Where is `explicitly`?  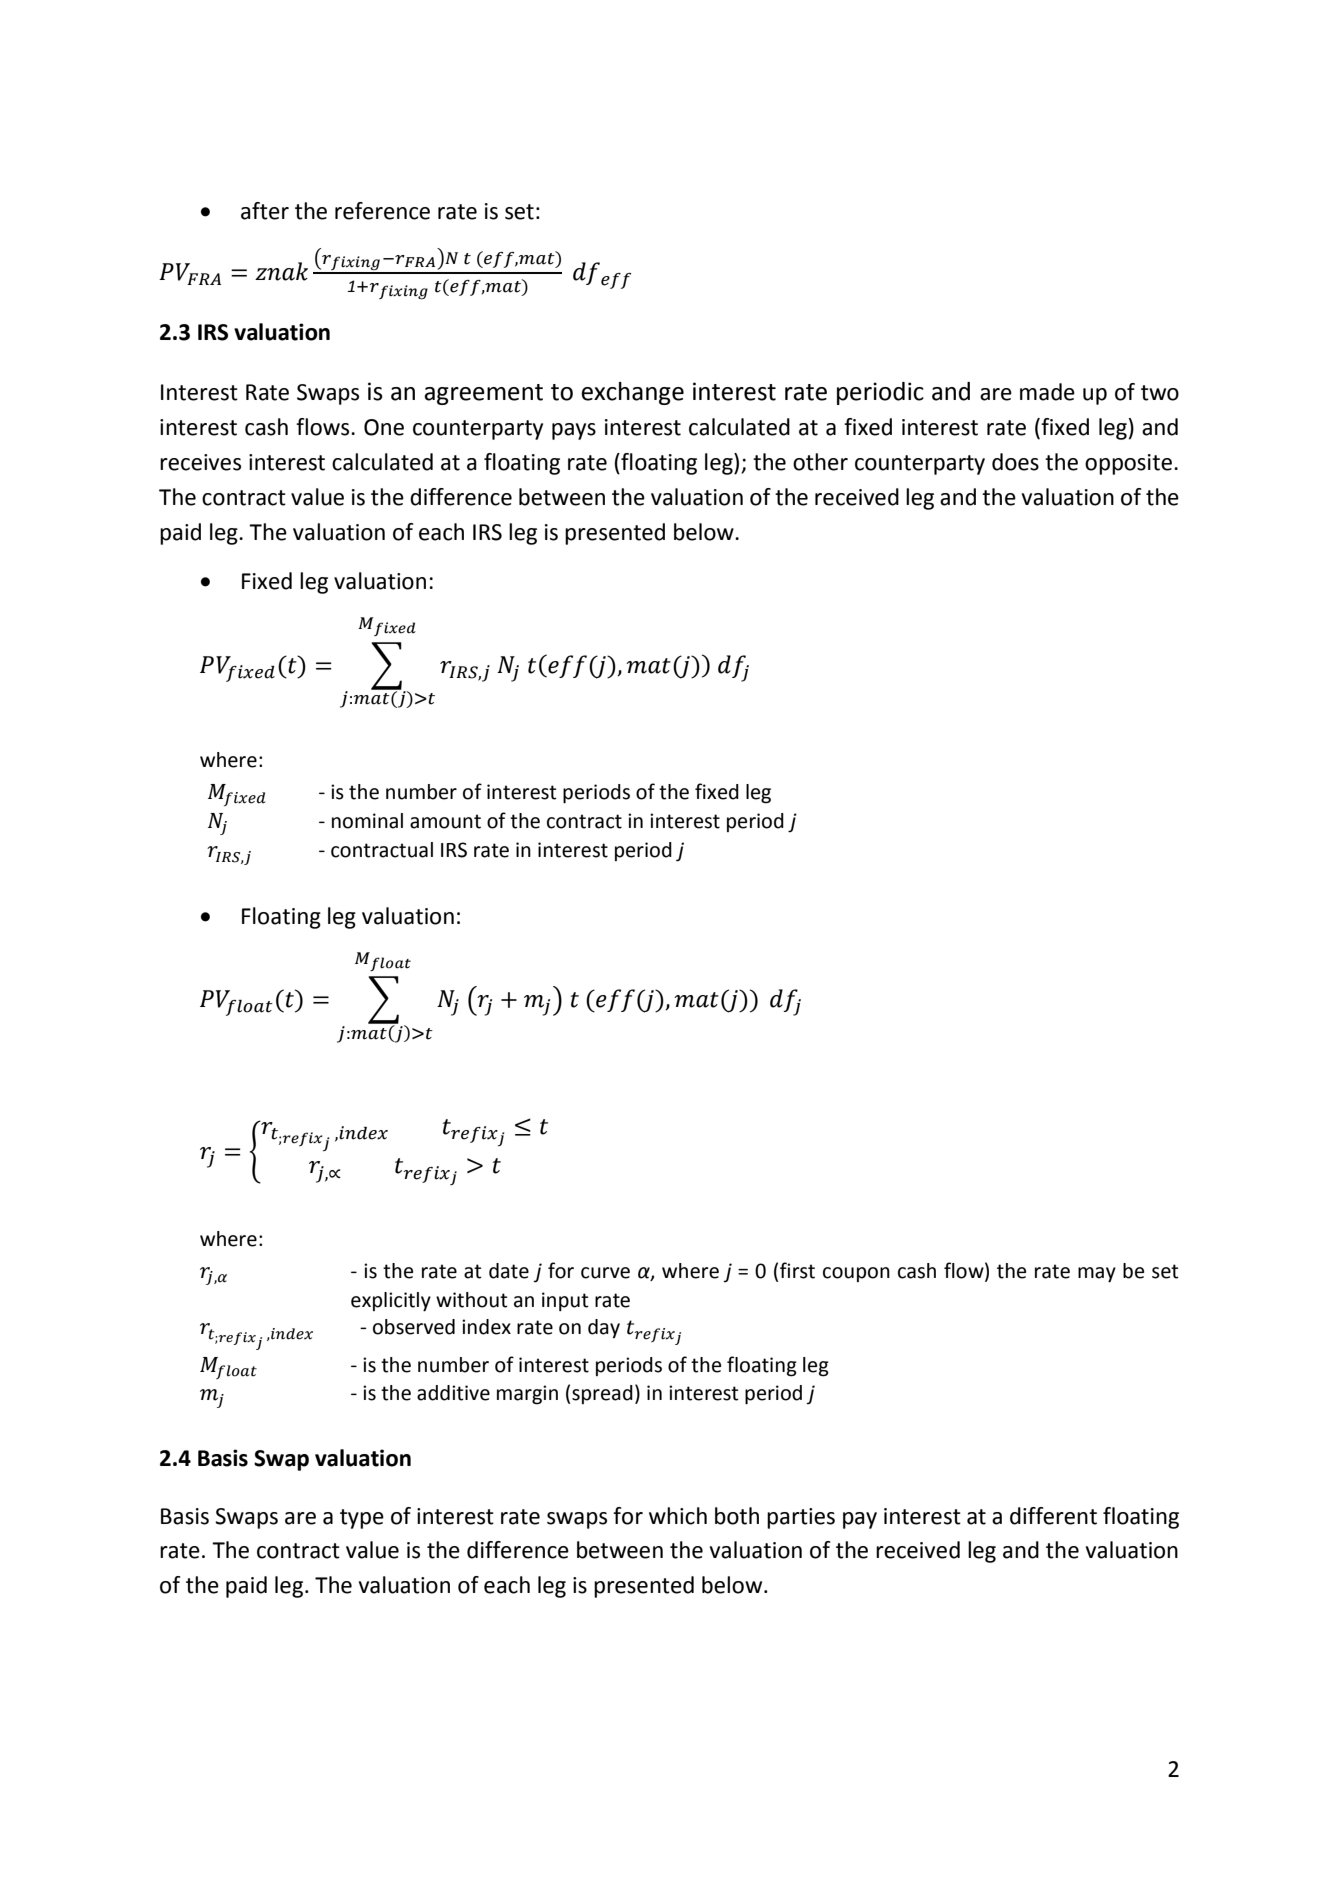
explicitly is located at coordinates (391, 1302).
